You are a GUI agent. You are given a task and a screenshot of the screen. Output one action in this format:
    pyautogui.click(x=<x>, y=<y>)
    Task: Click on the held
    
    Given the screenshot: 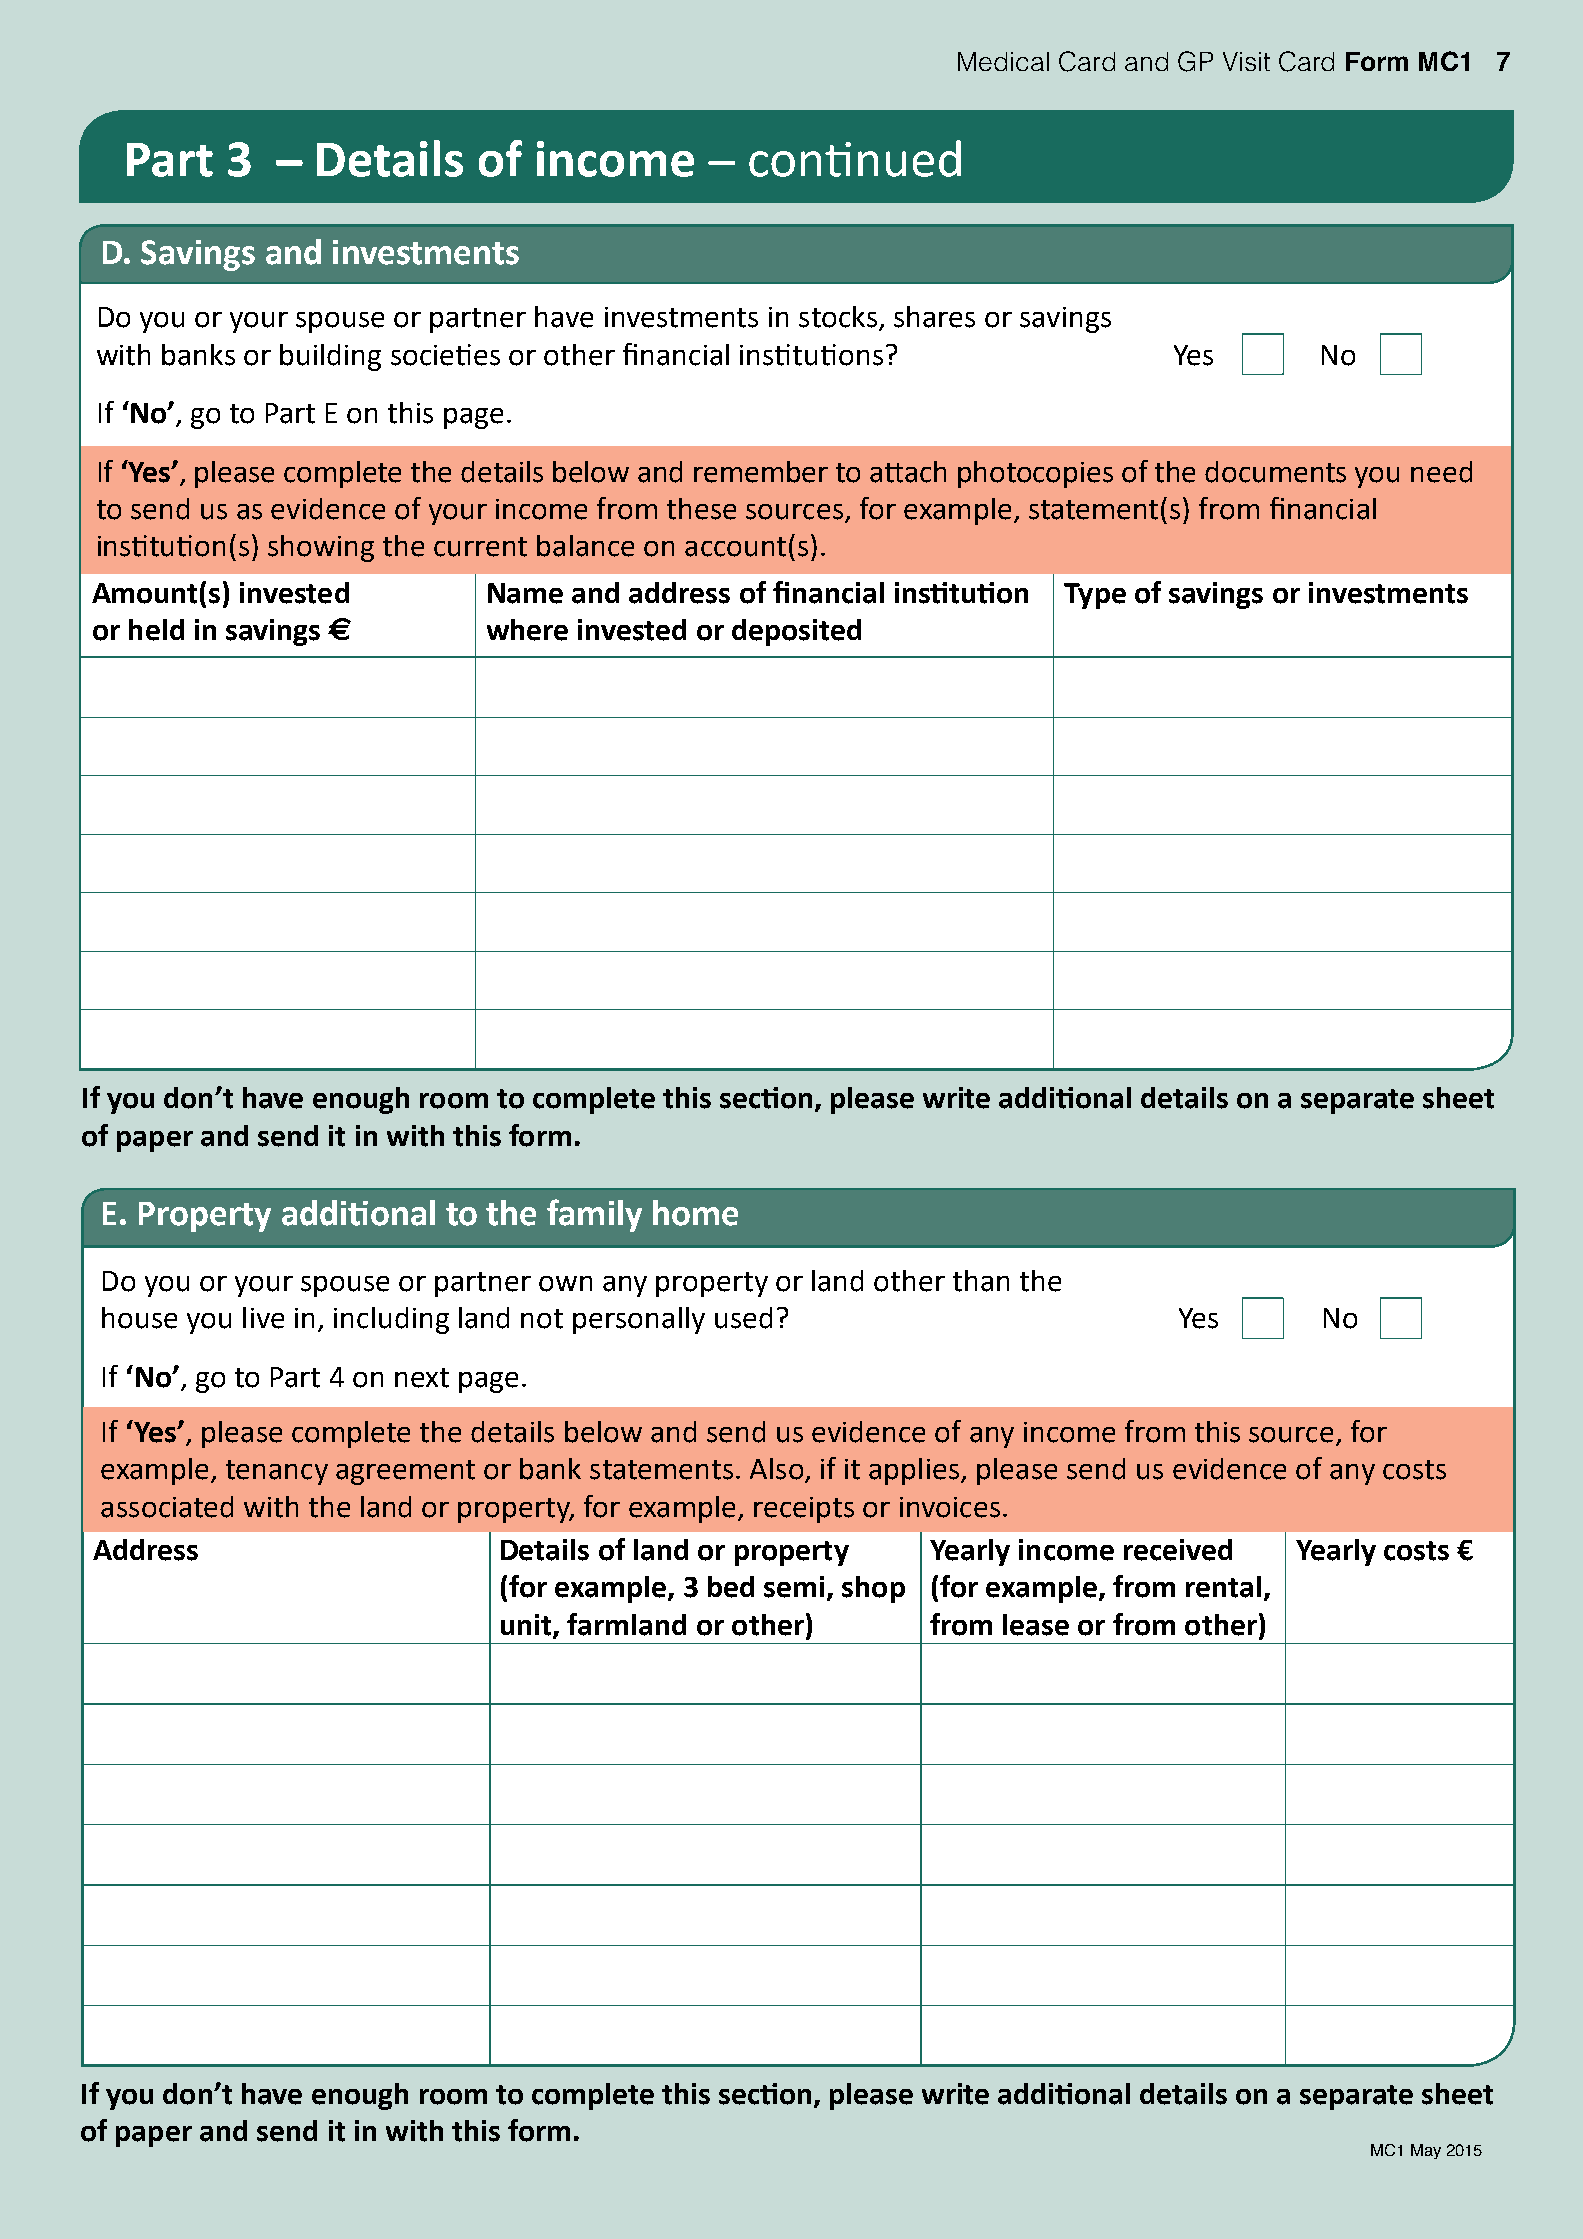 What is the action you would take?
    pyautogui.click(x=156, y=630)
